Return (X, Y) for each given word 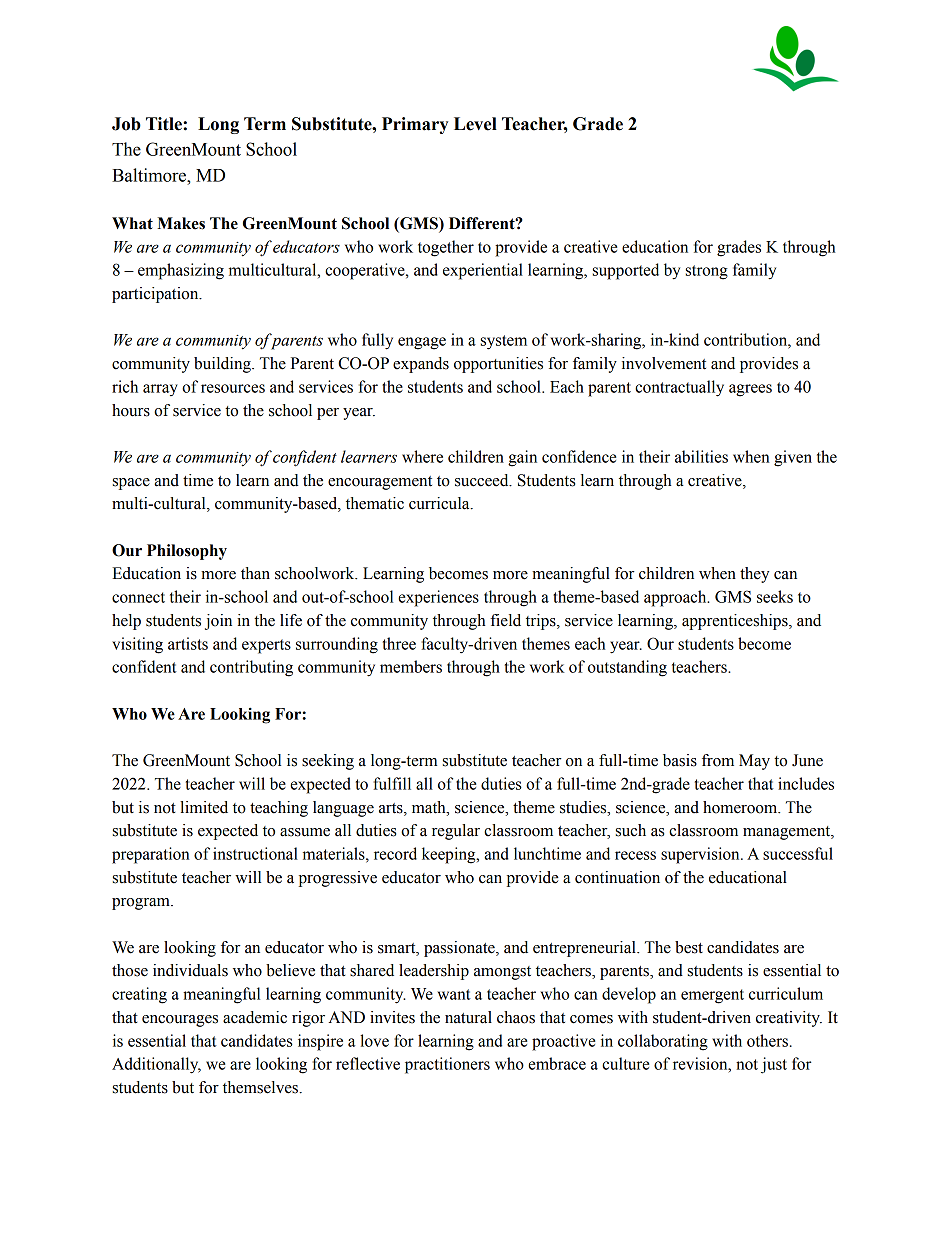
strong (707, 272)
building (223, 365)
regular (456, 832)
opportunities (498, 365)
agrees (750, 390)
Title (165, 124)
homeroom (741, 807)
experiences (438, 598)
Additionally (156, 1065)
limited (204, 807)
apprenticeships (736, 622)
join (218, 622)
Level (475, 124)
